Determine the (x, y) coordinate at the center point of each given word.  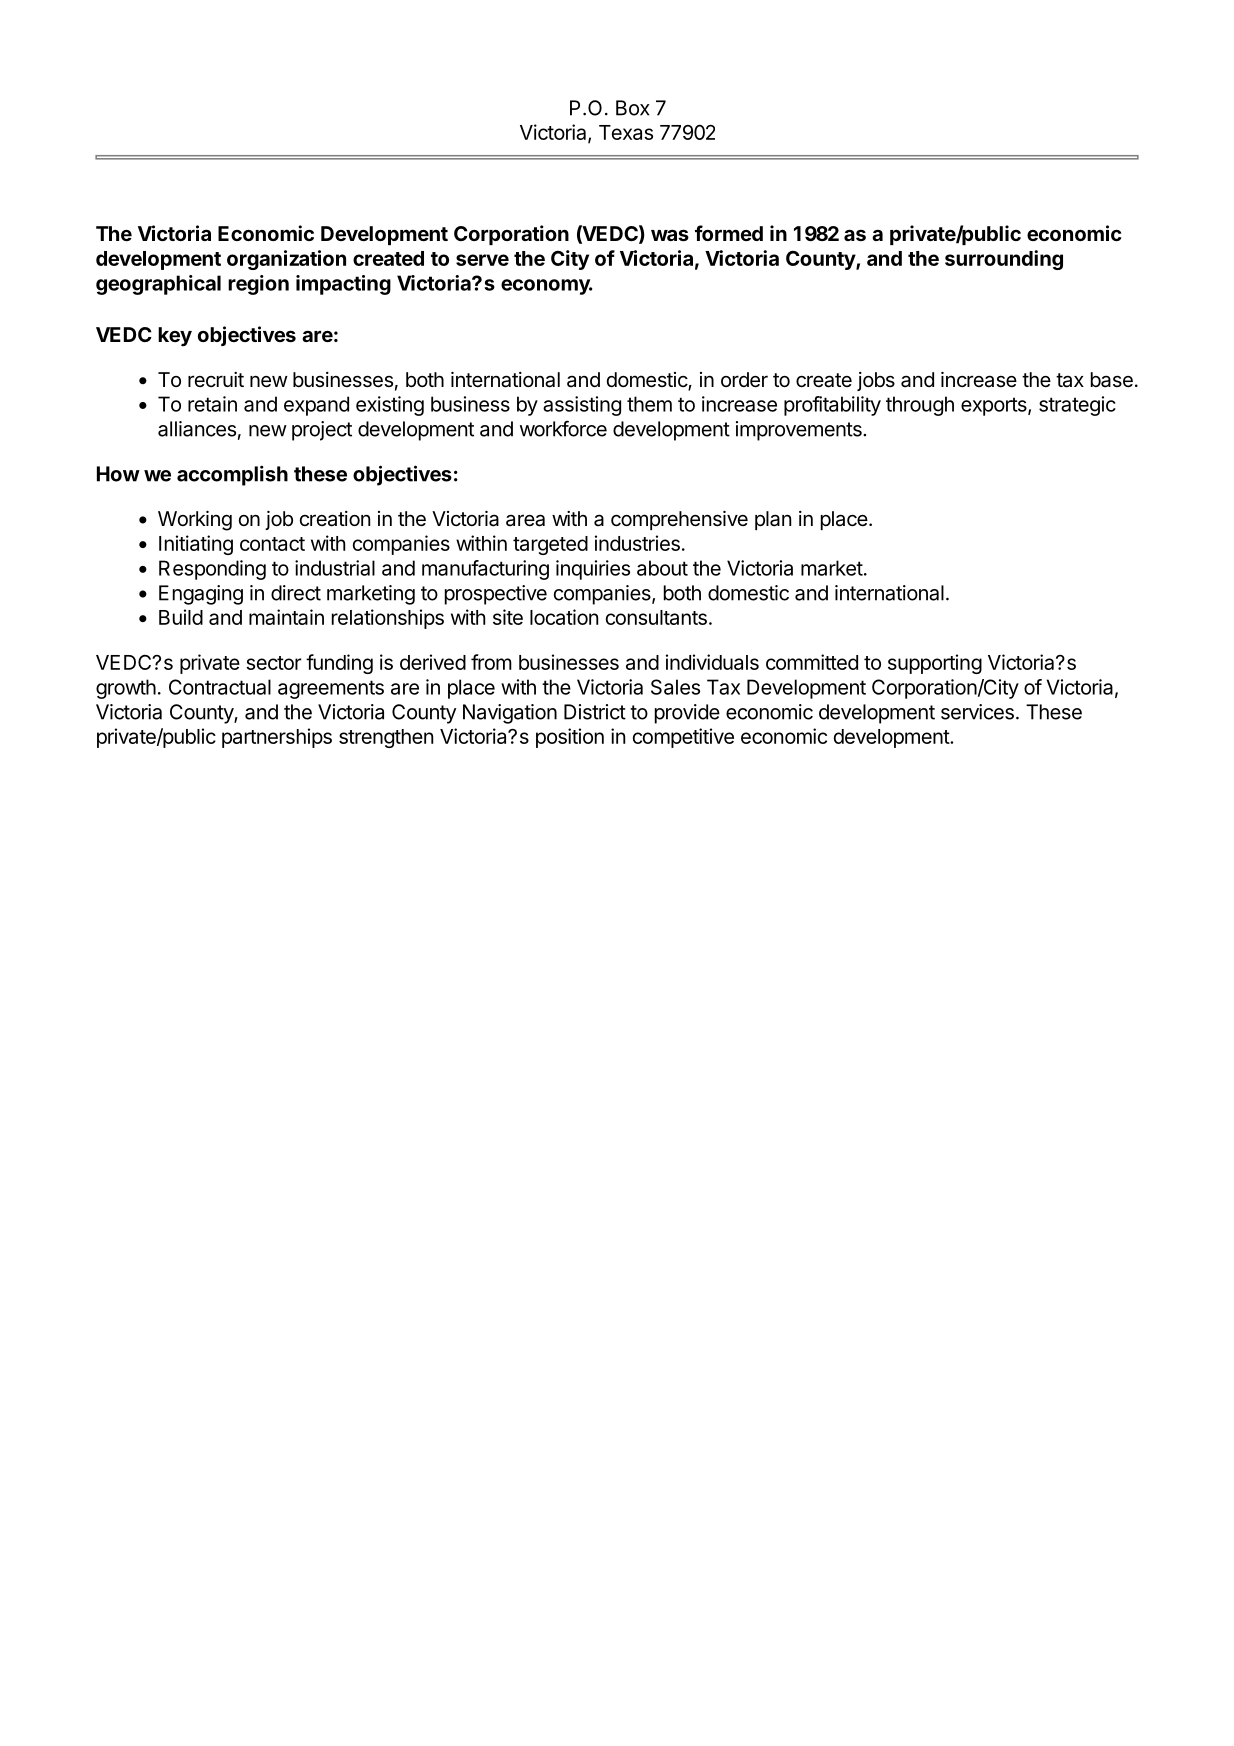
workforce (563, 428)
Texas (626, 132)
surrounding (1004, 260)
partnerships (277, 738)
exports (995, 406)
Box (633, 108)
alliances (197, 429)
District (595, 712)
